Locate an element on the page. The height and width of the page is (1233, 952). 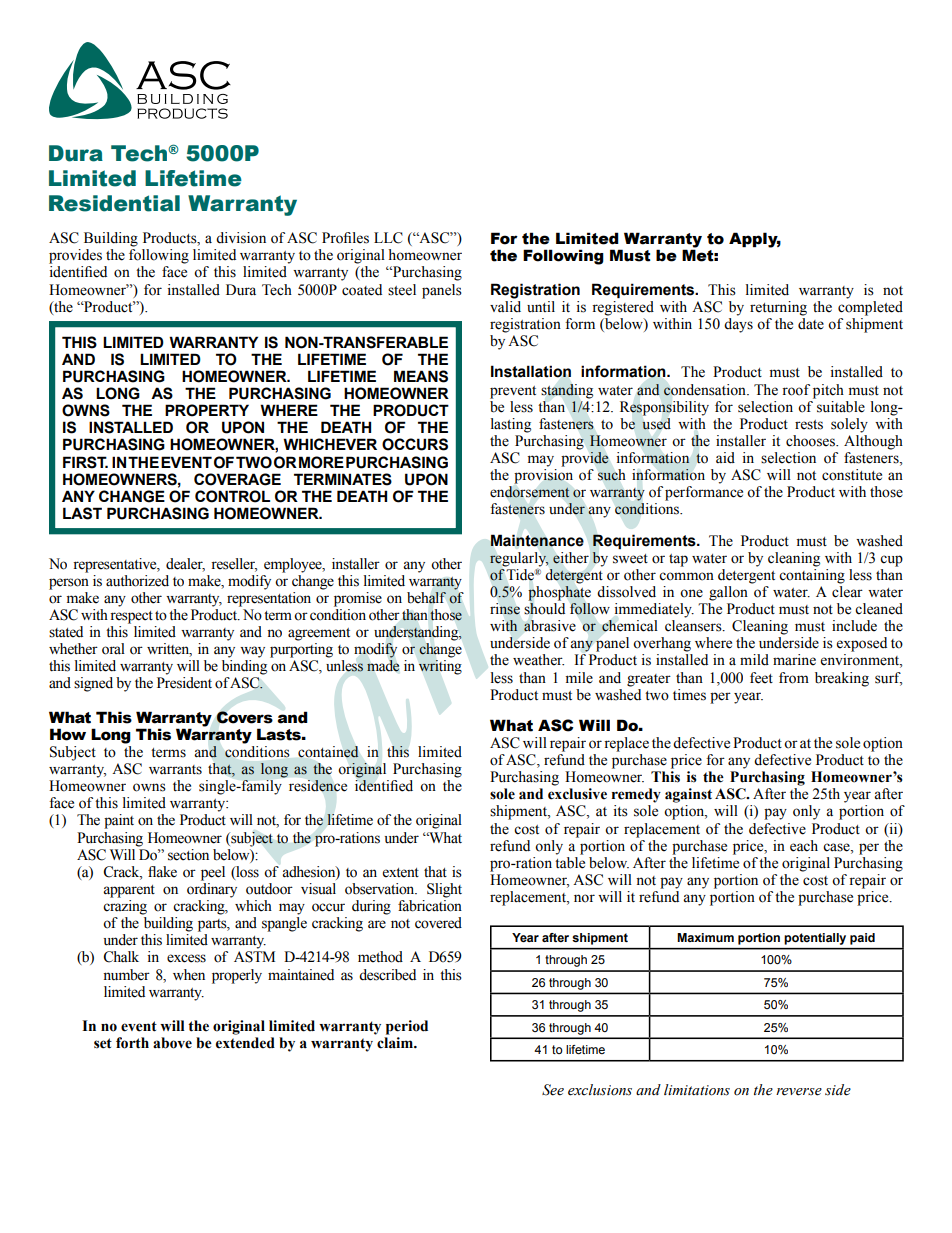
potentially is located at coordinates (815, 939).
